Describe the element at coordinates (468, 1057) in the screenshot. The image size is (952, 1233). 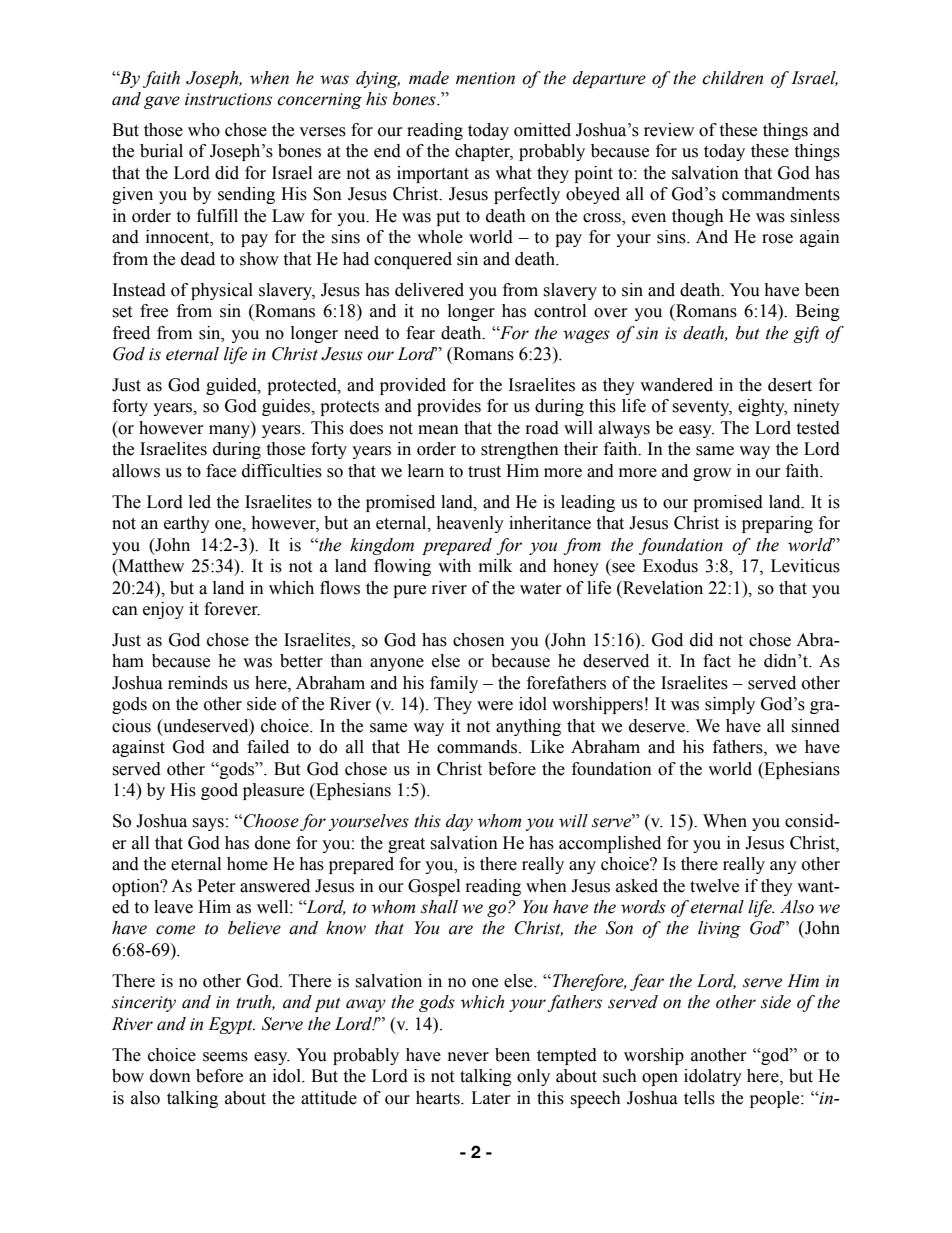
I see `never` at that location.
